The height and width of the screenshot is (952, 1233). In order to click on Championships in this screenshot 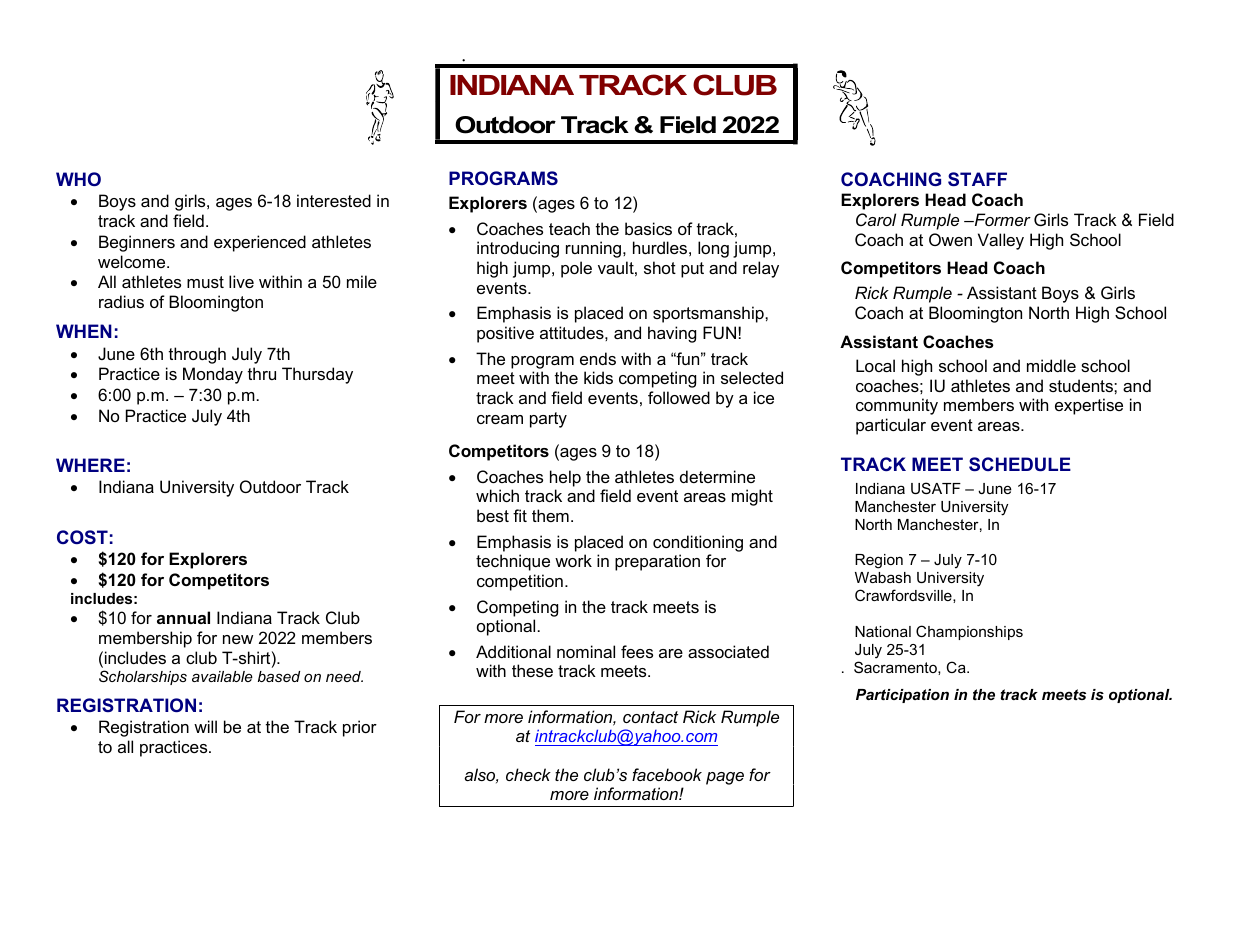, I will do `click(969, 632)`.
